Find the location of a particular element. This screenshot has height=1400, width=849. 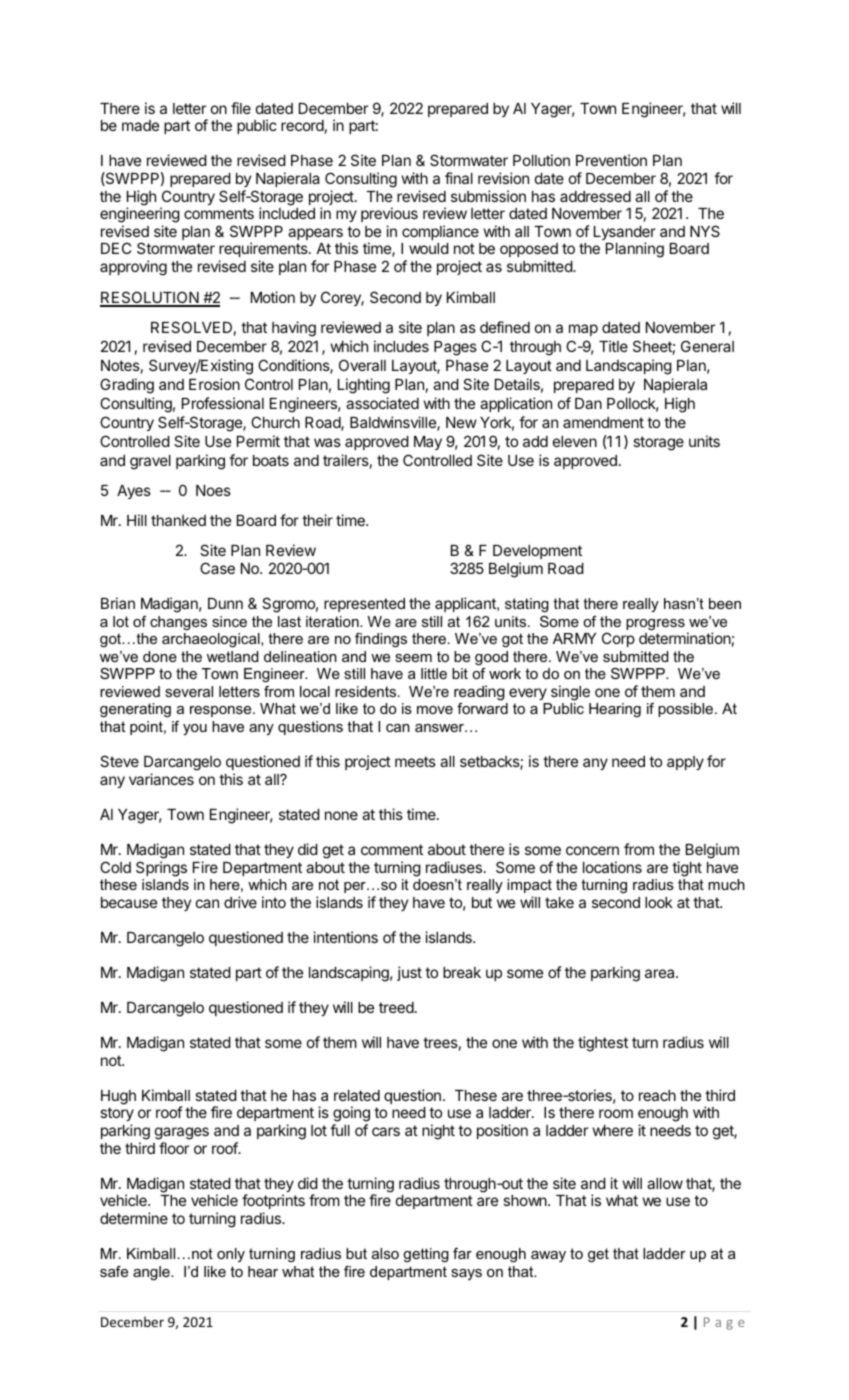

drive is located at coordinates (240, 902).
